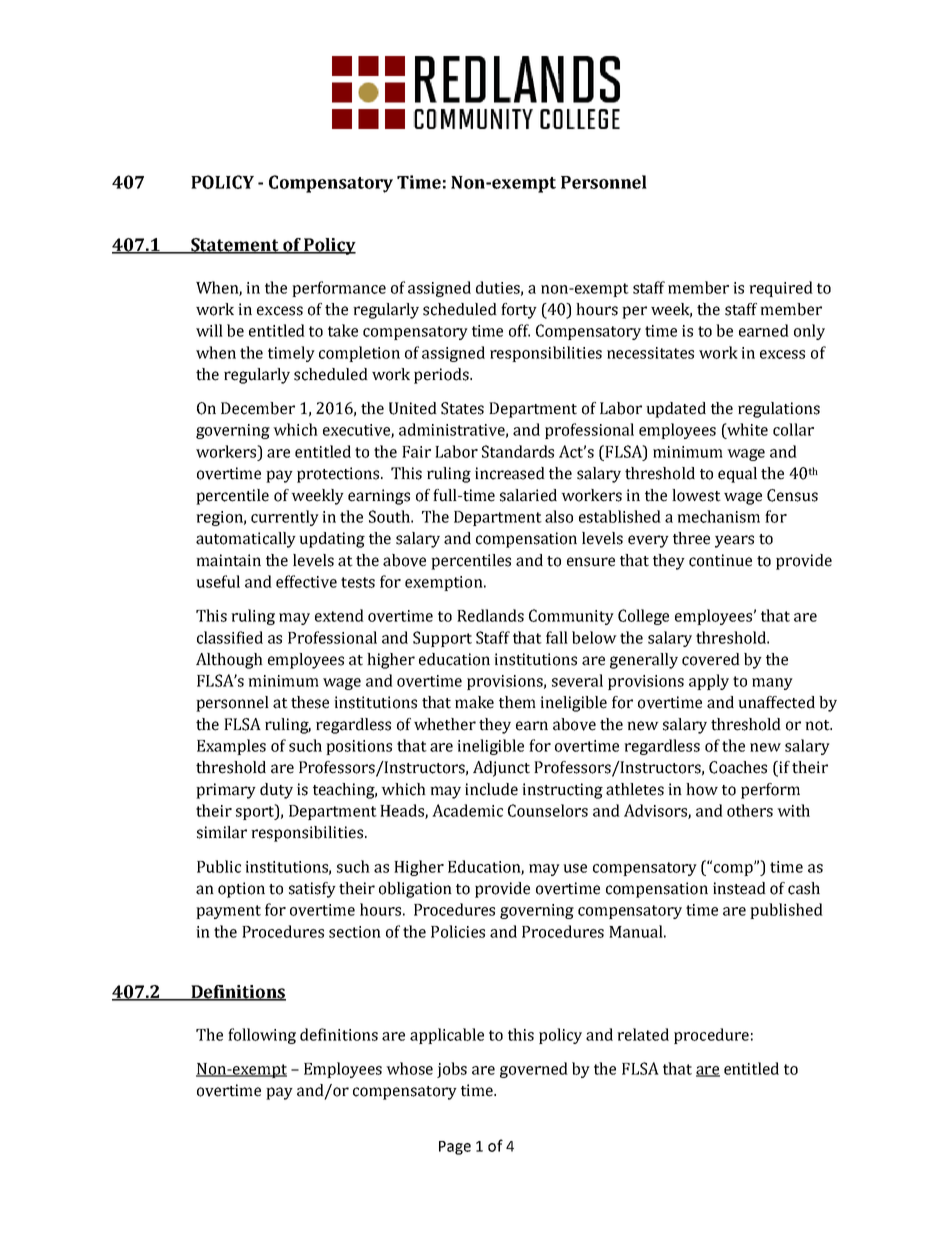 This screenshot has width=952, height=1233. What do you see at coordinates (781, 289) in the screenshot?
I see `required` at bounding box center [781, 289].
